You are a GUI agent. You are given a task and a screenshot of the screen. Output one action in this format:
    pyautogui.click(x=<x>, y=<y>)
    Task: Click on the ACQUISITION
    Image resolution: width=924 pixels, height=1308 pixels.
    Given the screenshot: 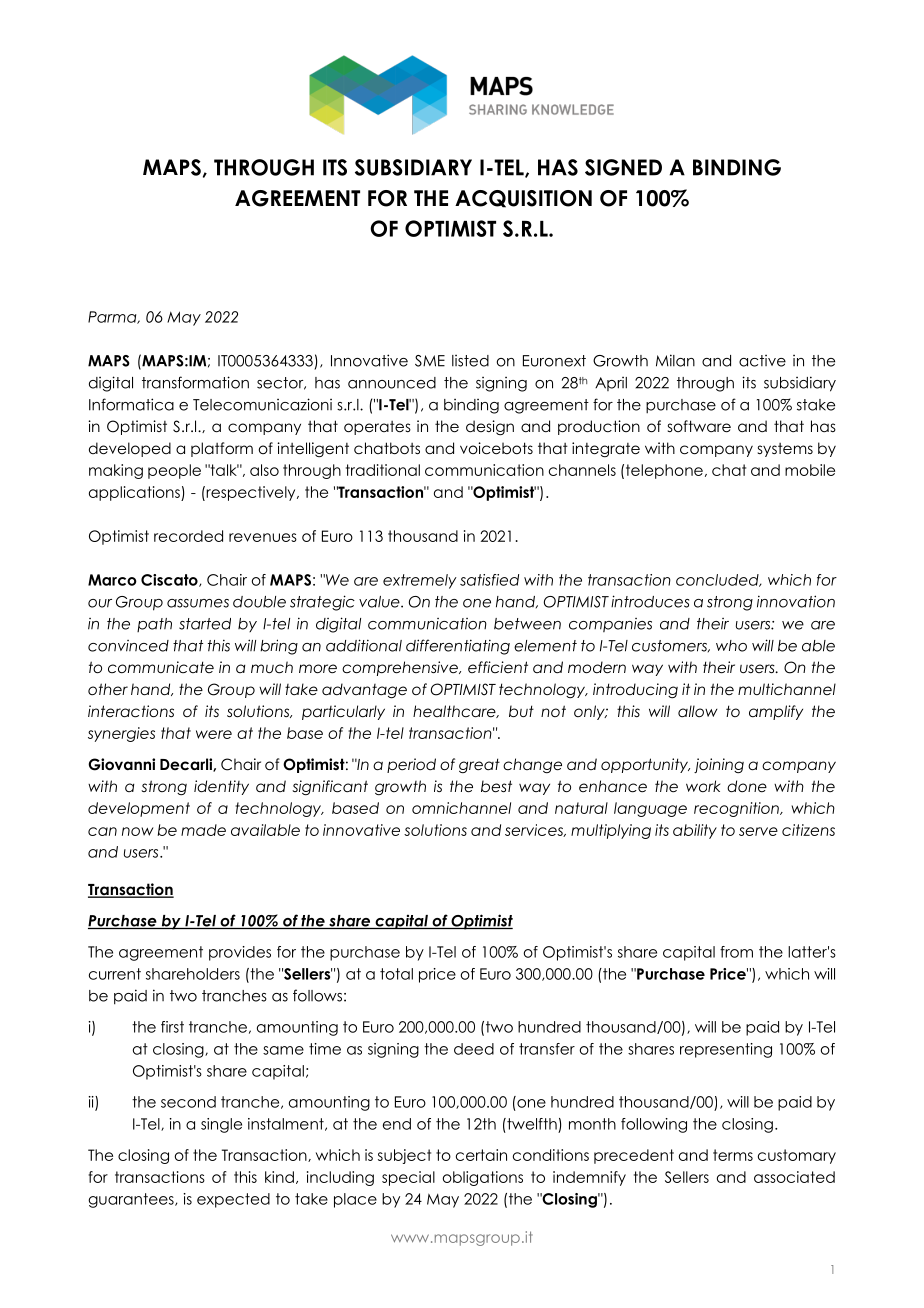 What is the action you would take?
    pyautogui.click(x=523, y=199)
